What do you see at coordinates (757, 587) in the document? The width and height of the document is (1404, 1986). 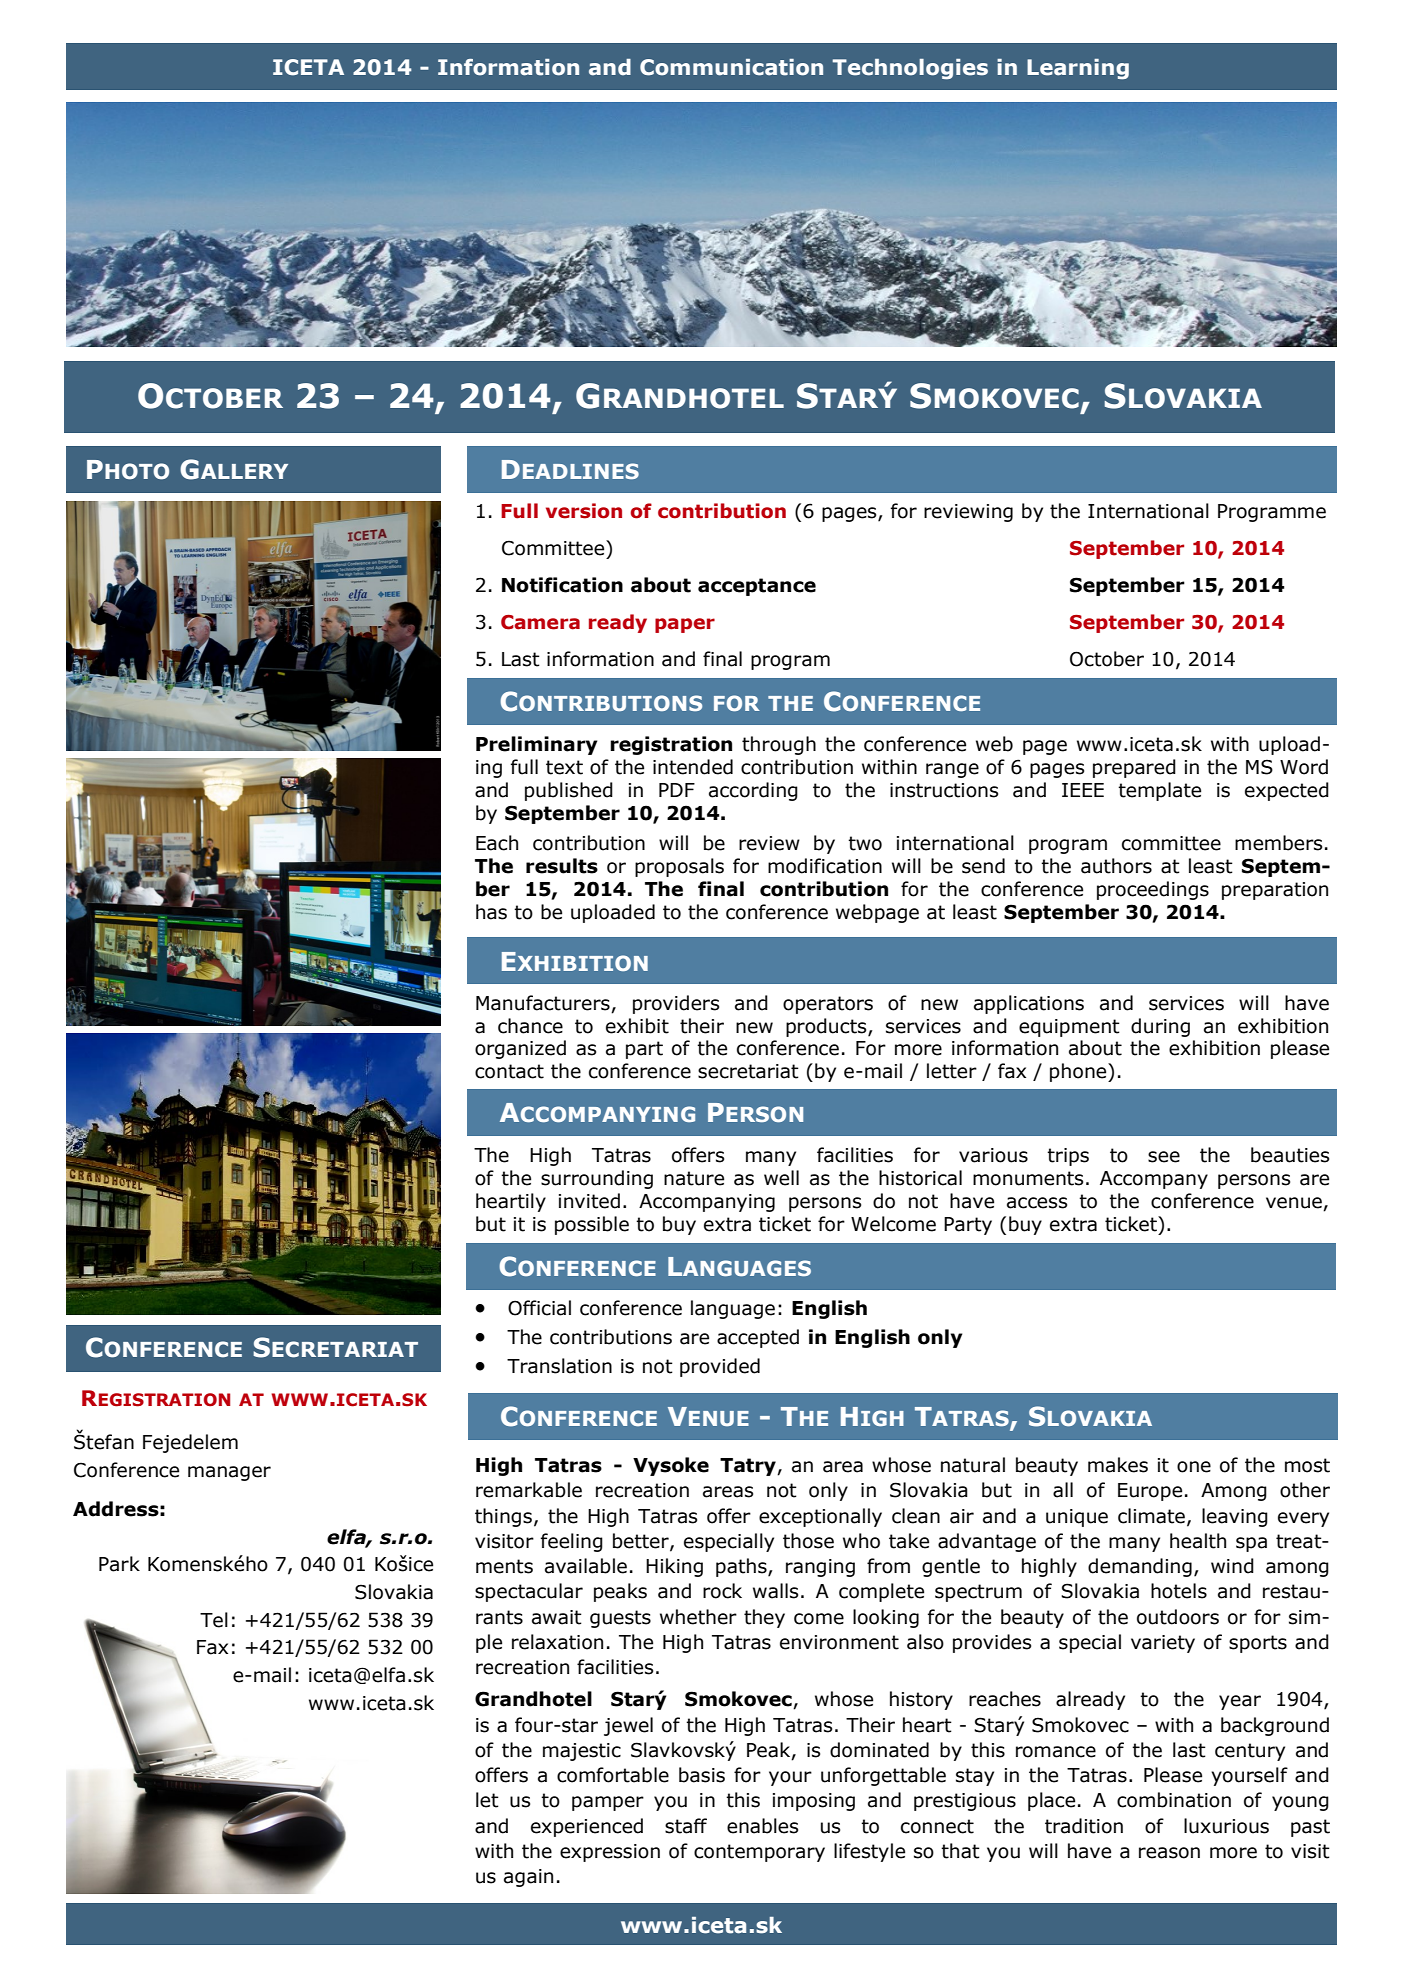 I see `acceptance` at bounding box center [757, 587].
